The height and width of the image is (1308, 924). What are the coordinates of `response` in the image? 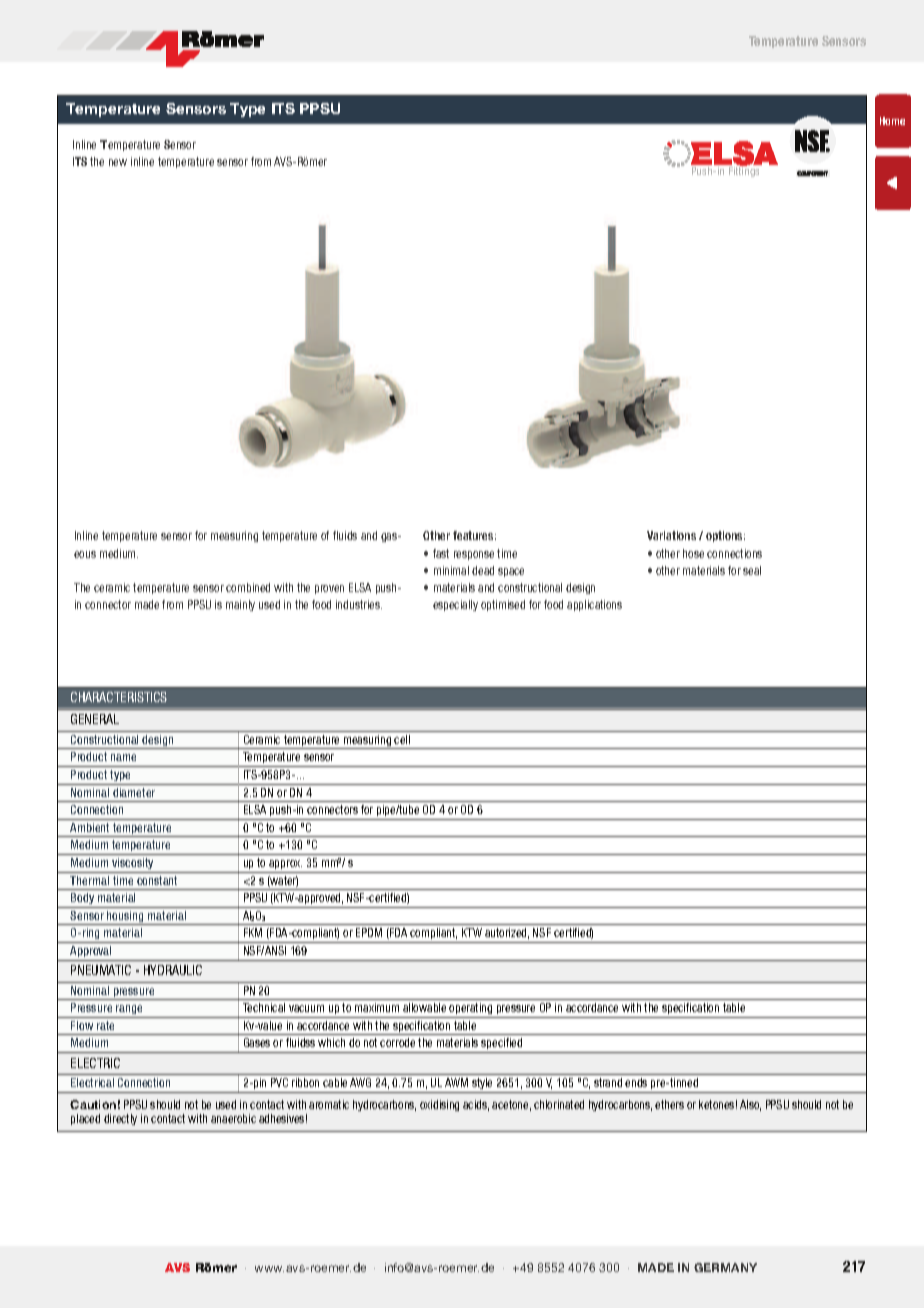 It's located at (474, 555).
